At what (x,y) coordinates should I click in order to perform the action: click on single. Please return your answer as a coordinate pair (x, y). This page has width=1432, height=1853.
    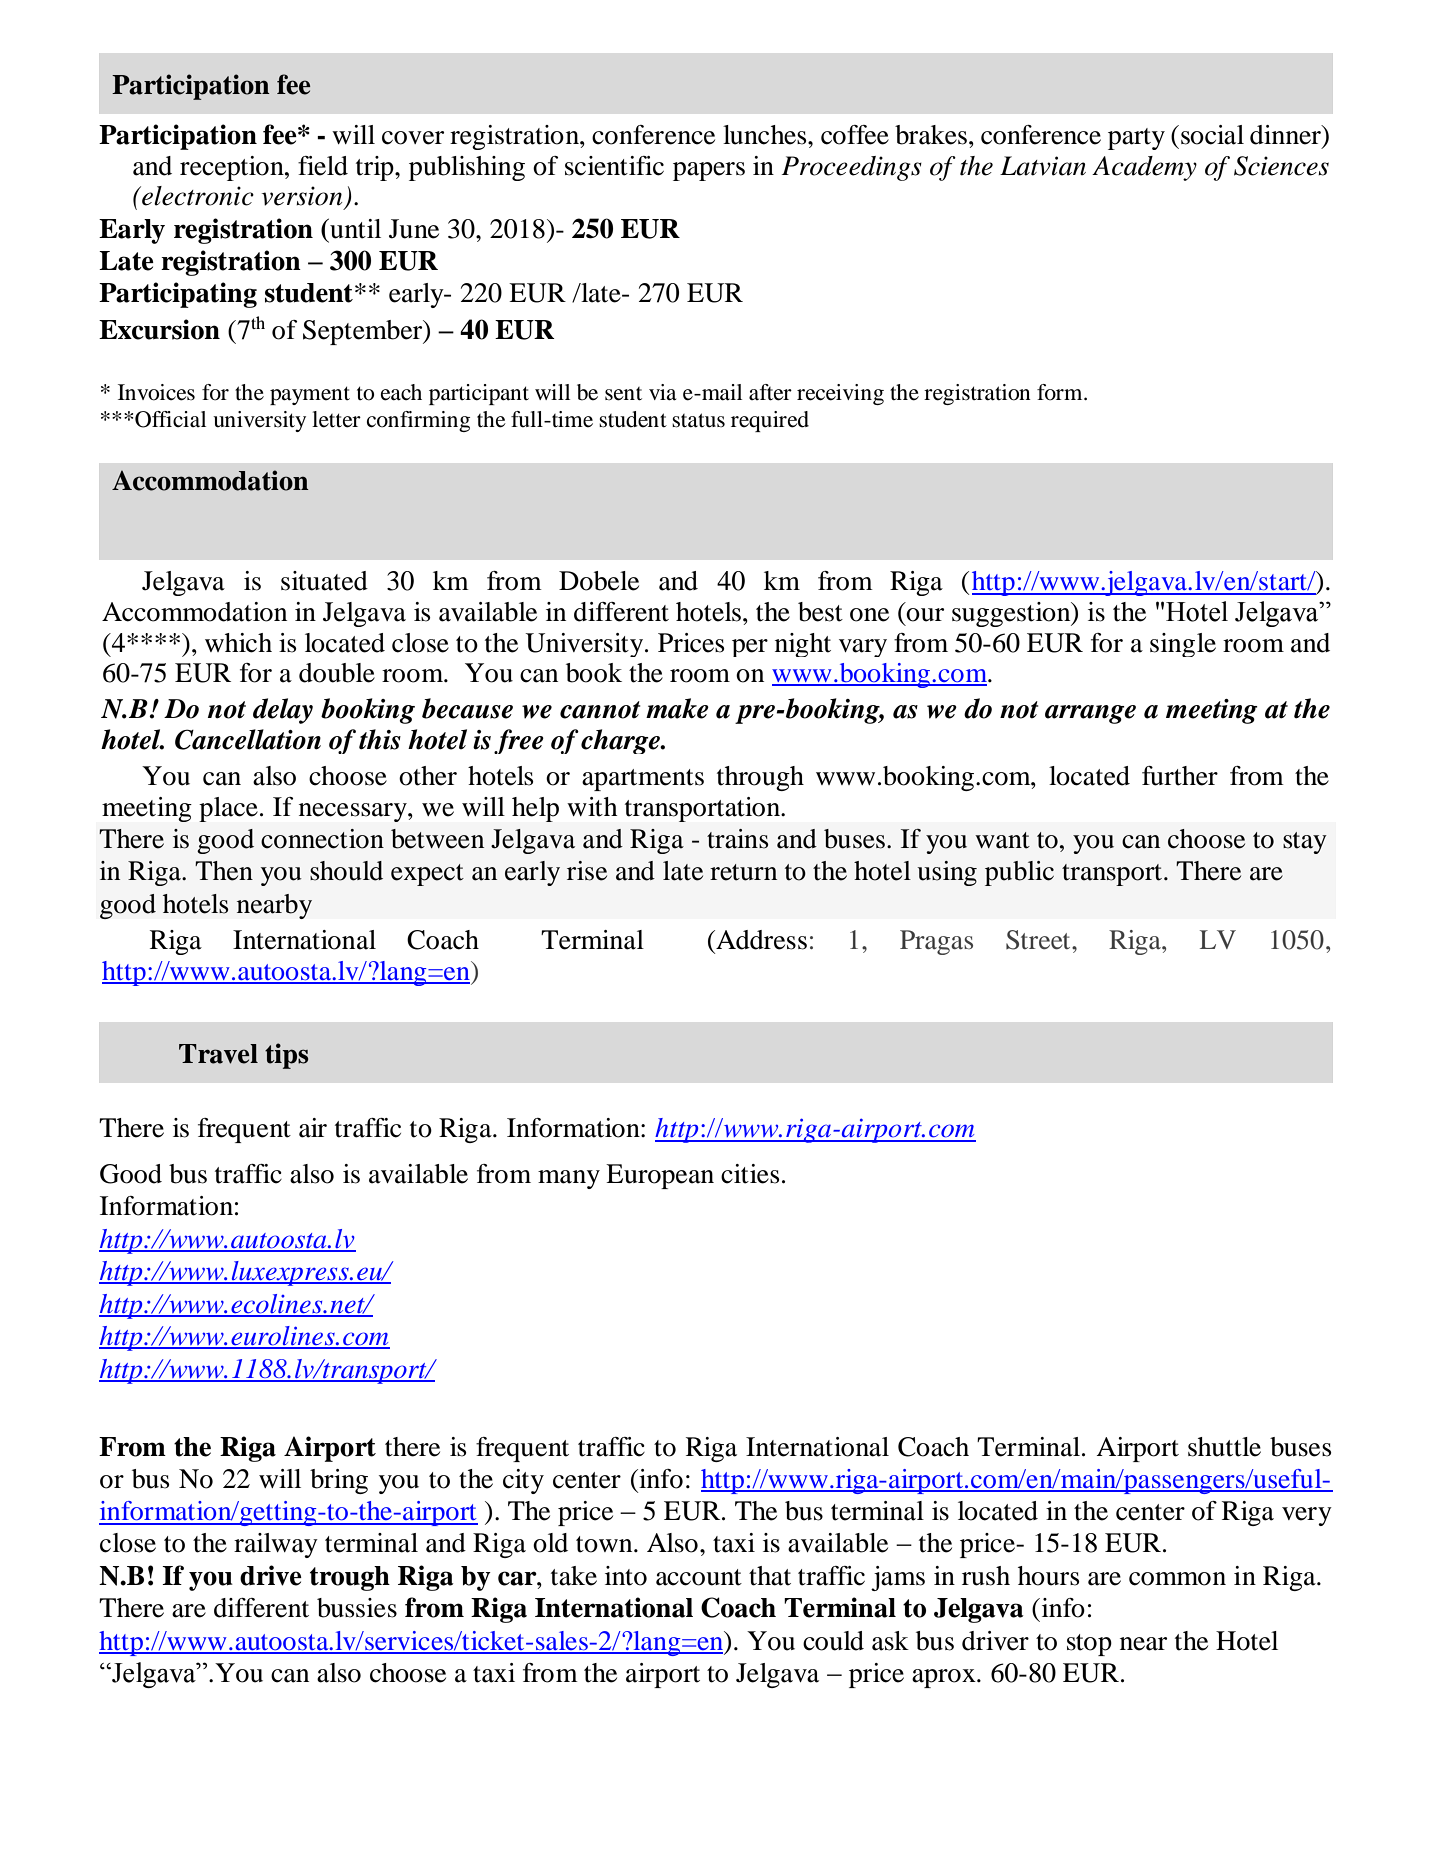
    Looking at the image, I should click on (1183, 645).
